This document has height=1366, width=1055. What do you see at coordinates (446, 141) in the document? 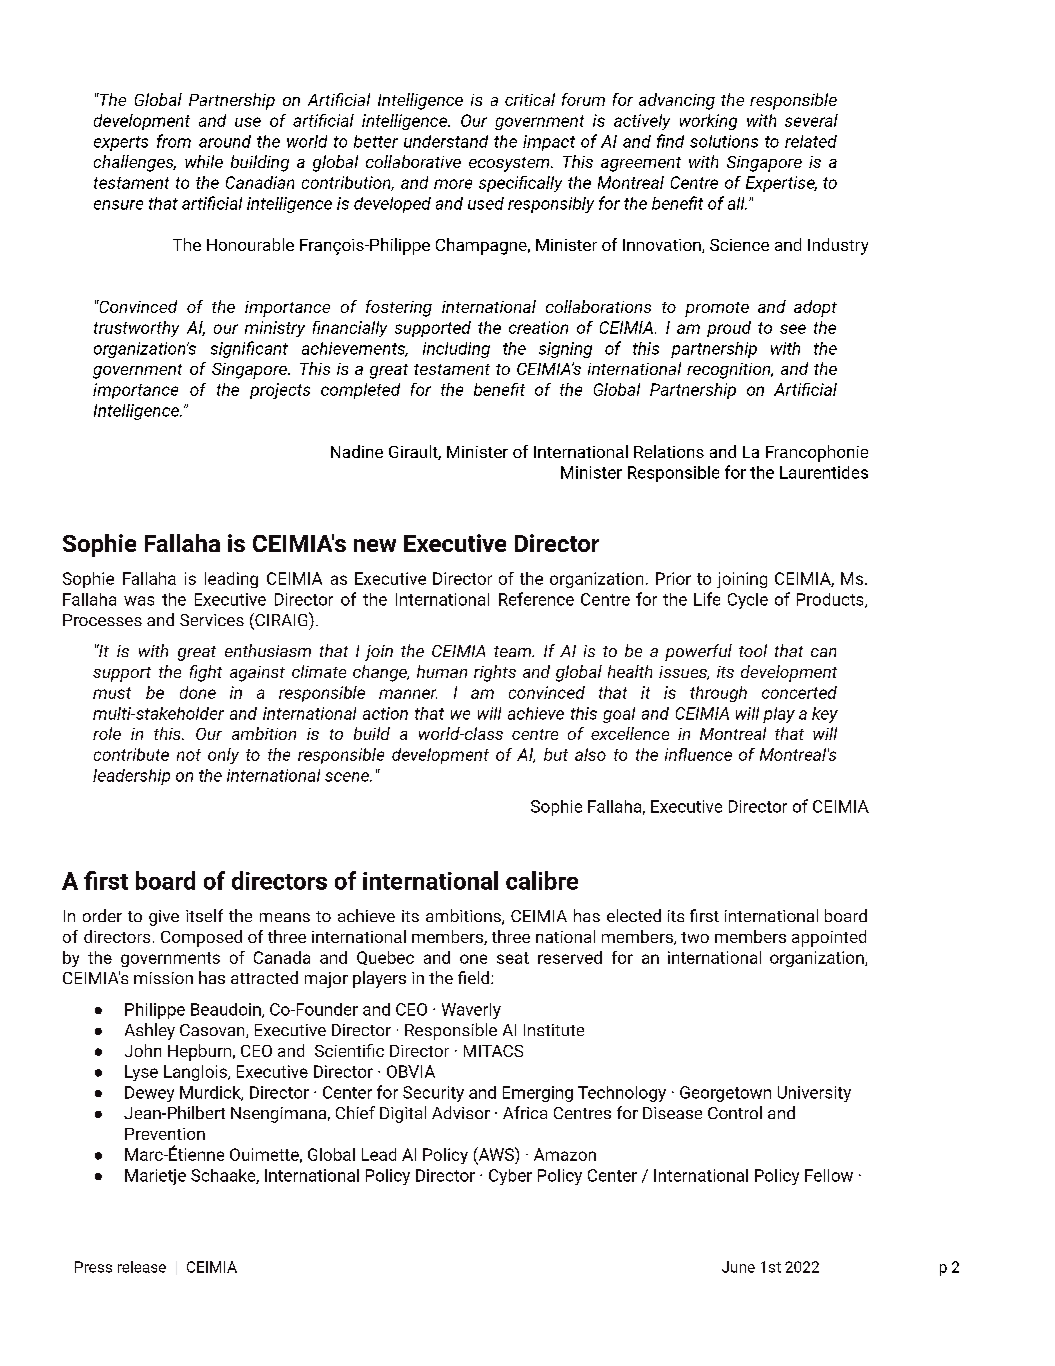
I see `understand` at bounding box center [446, 141].
